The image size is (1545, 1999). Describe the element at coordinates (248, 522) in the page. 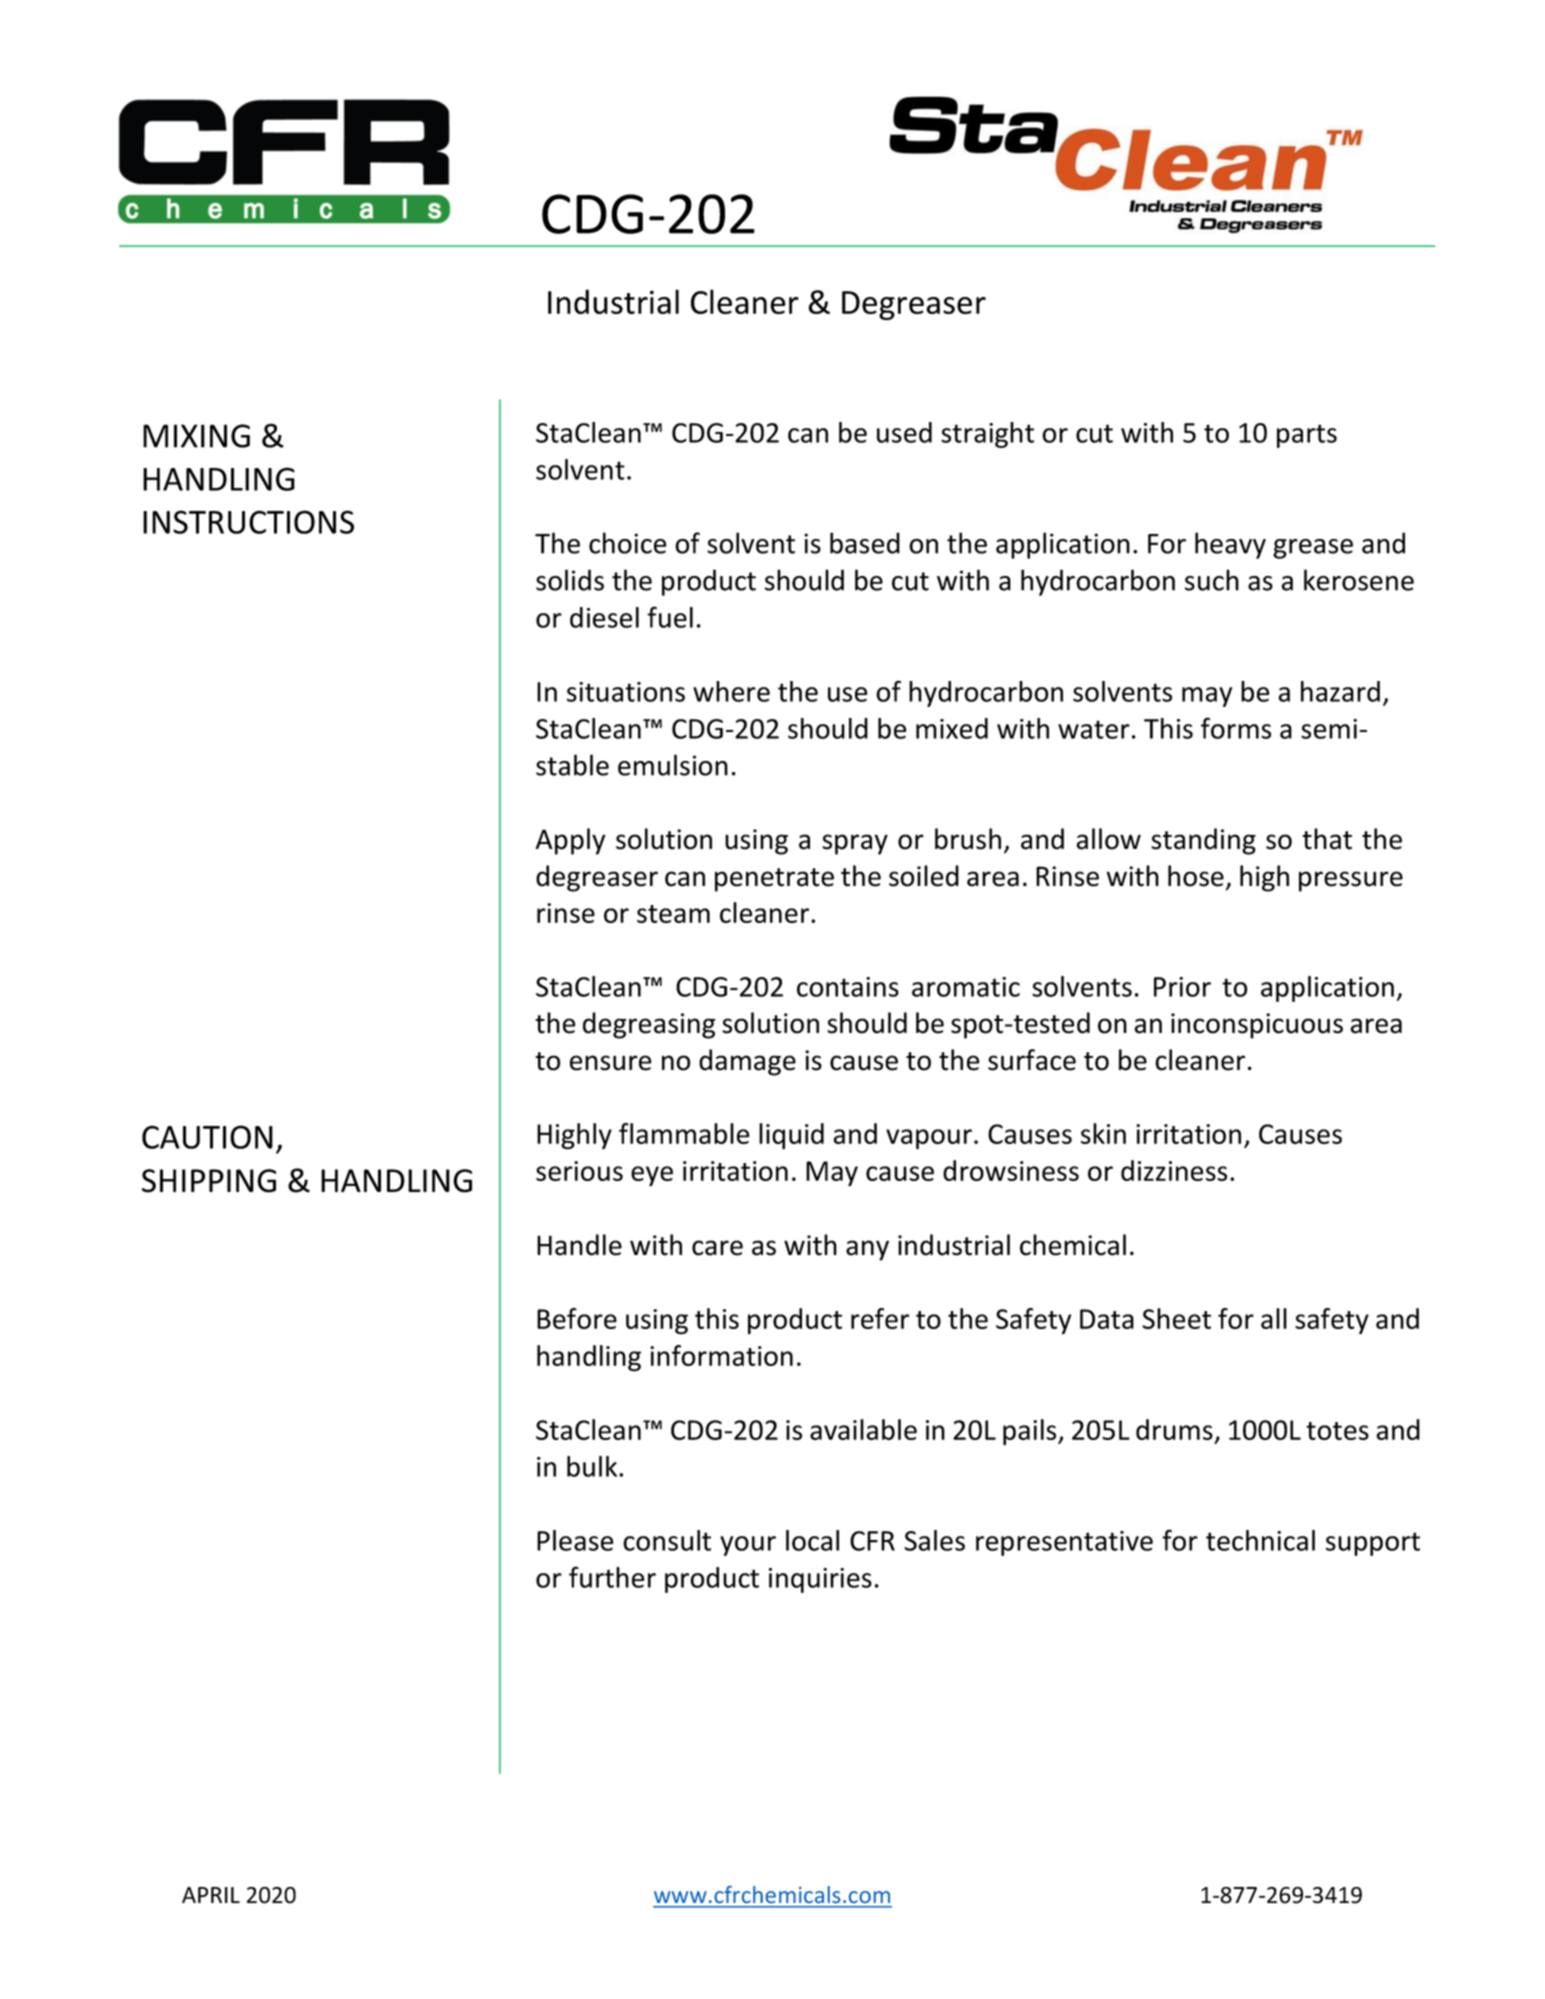

I see `INSTRUCTIONS` at that location.
